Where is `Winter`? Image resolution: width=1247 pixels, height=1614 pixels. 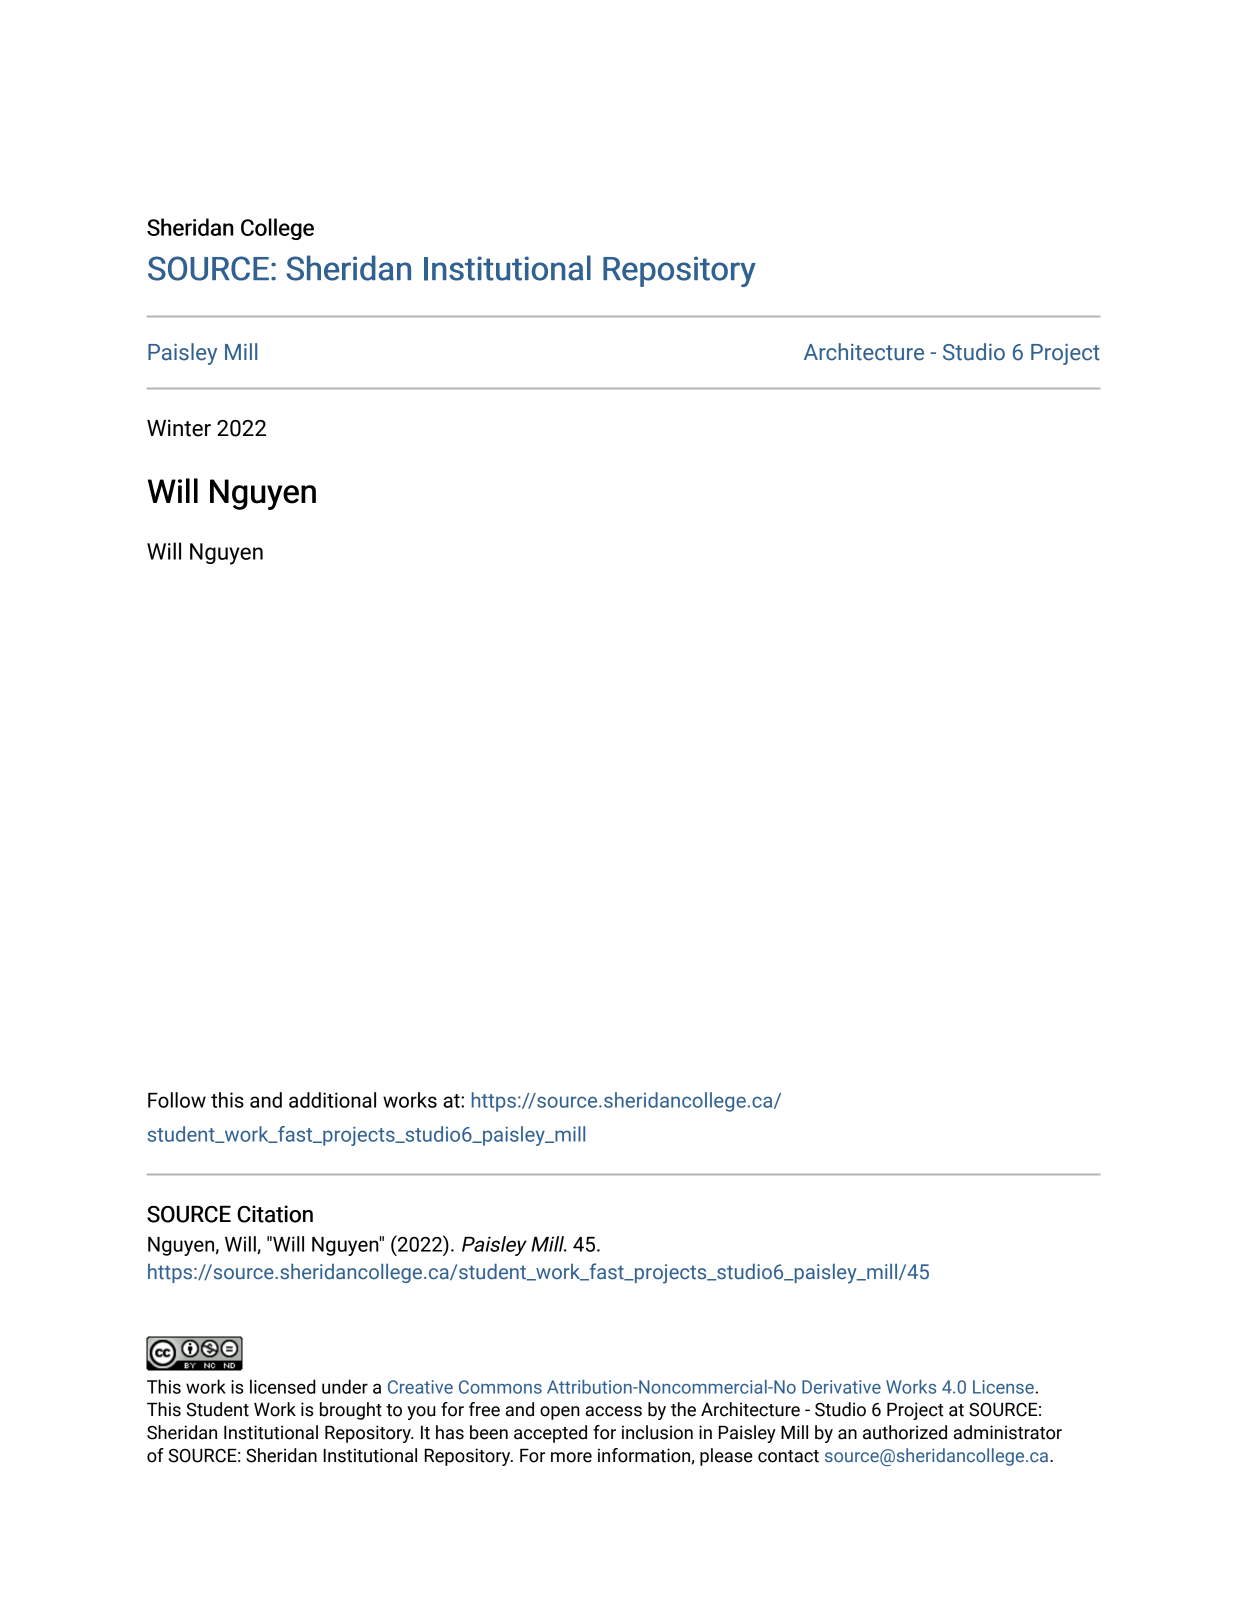
Winter is located at coordinates (179, 428).
